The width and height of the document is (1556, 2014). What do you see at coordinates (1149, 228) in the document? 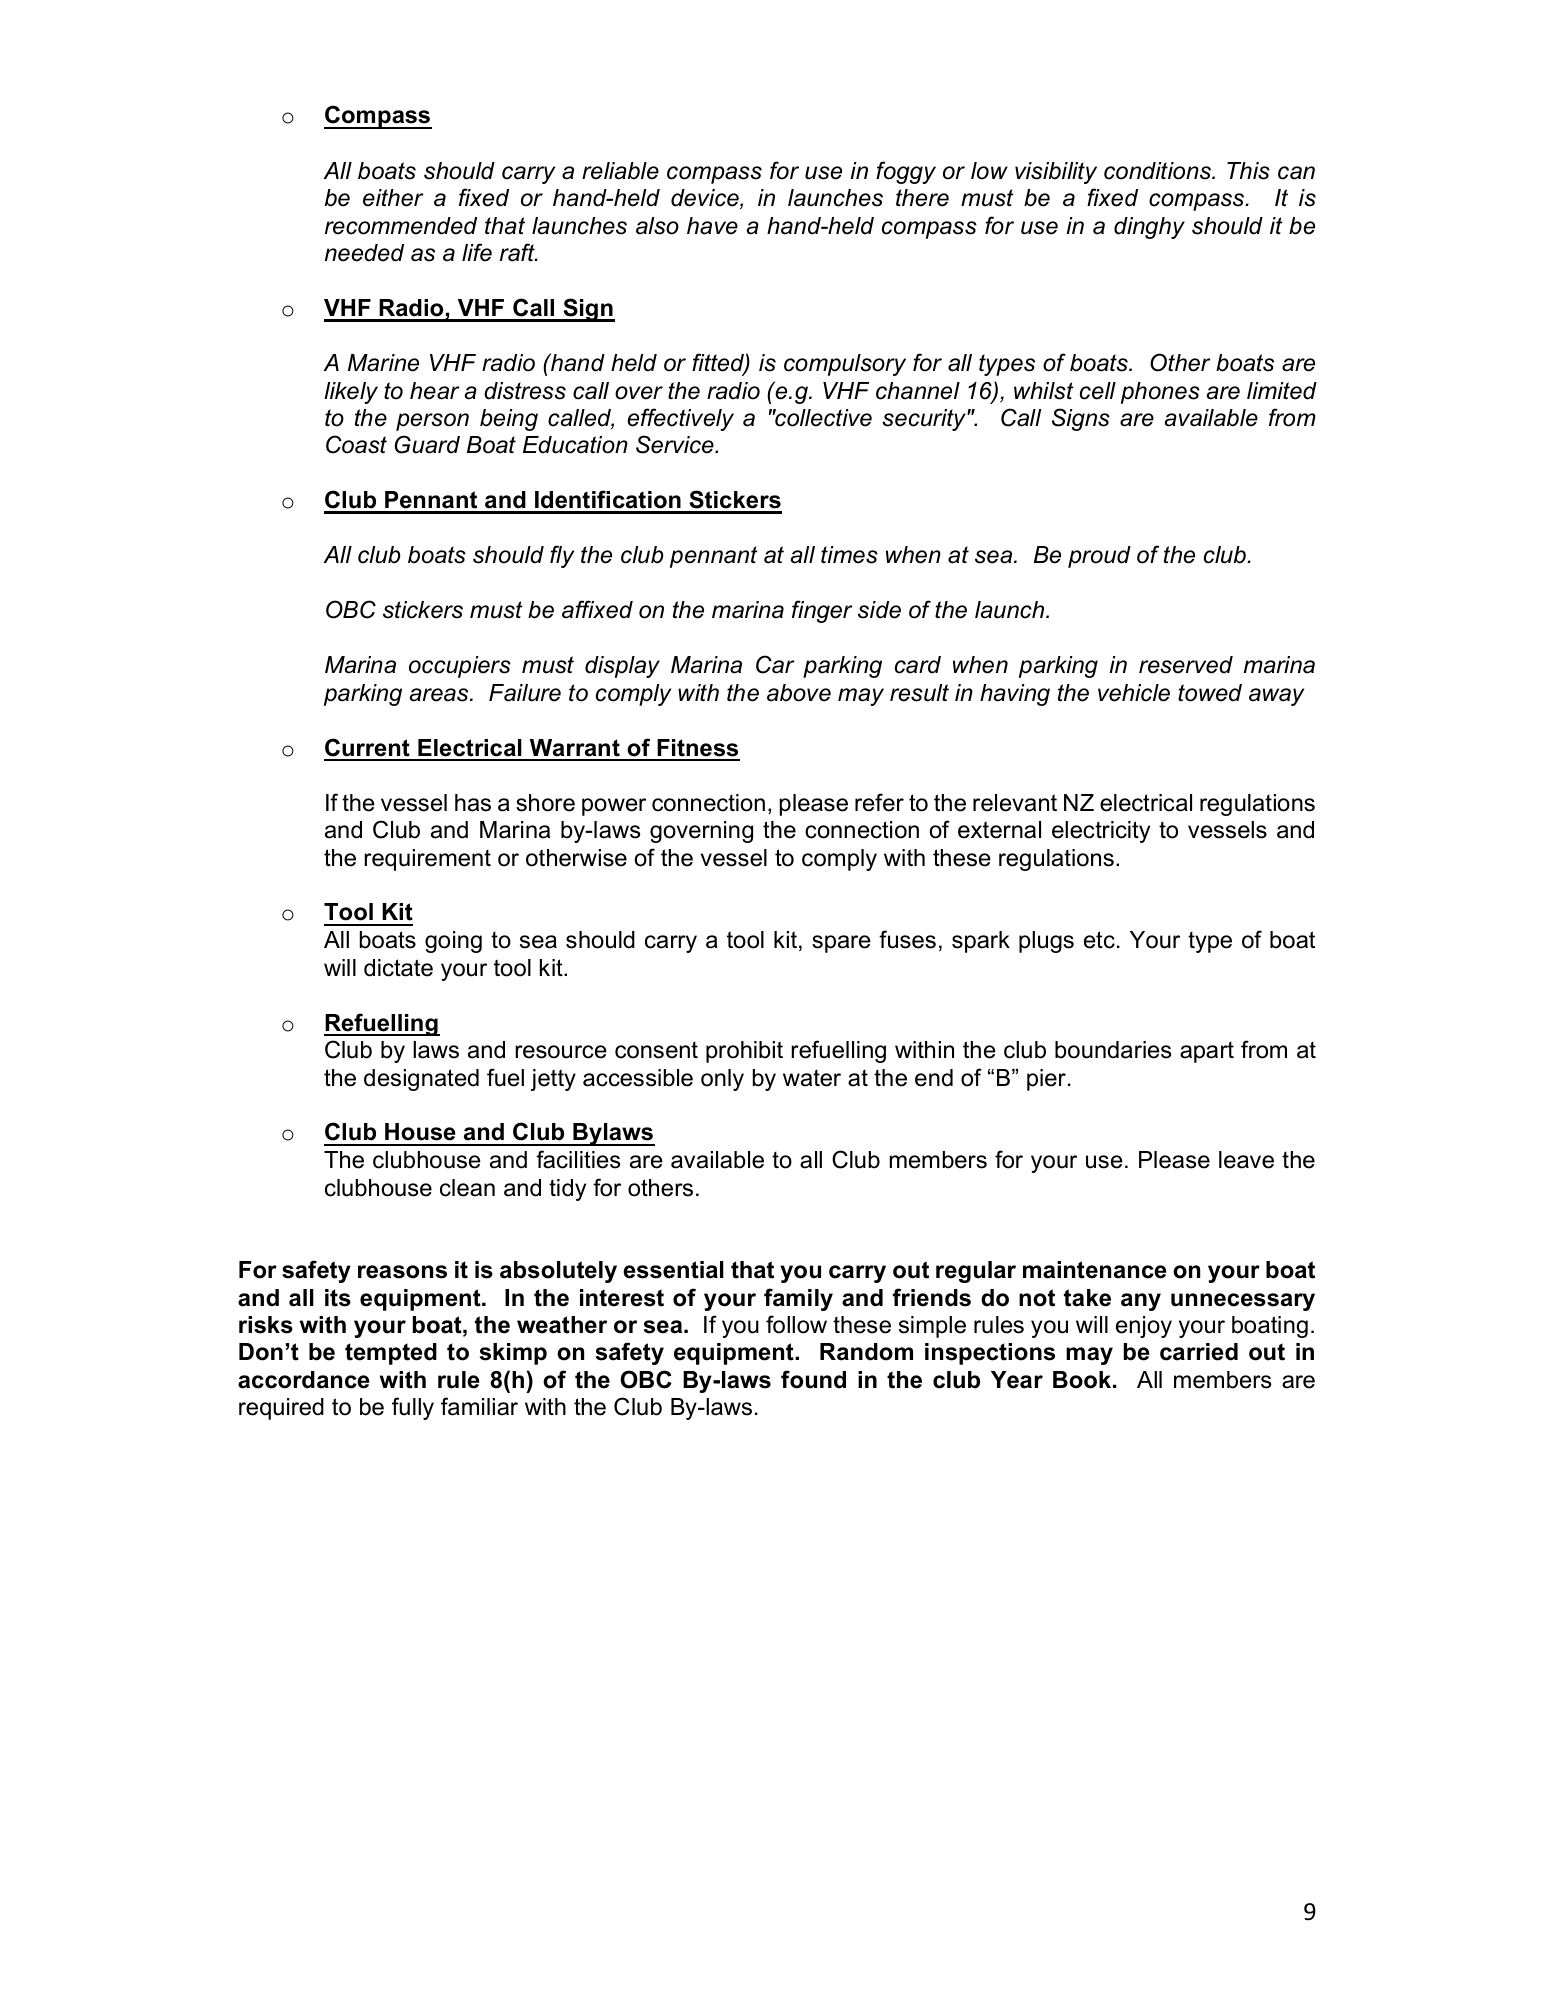
I see `dinghy` at bounding box center [1149, 228].
